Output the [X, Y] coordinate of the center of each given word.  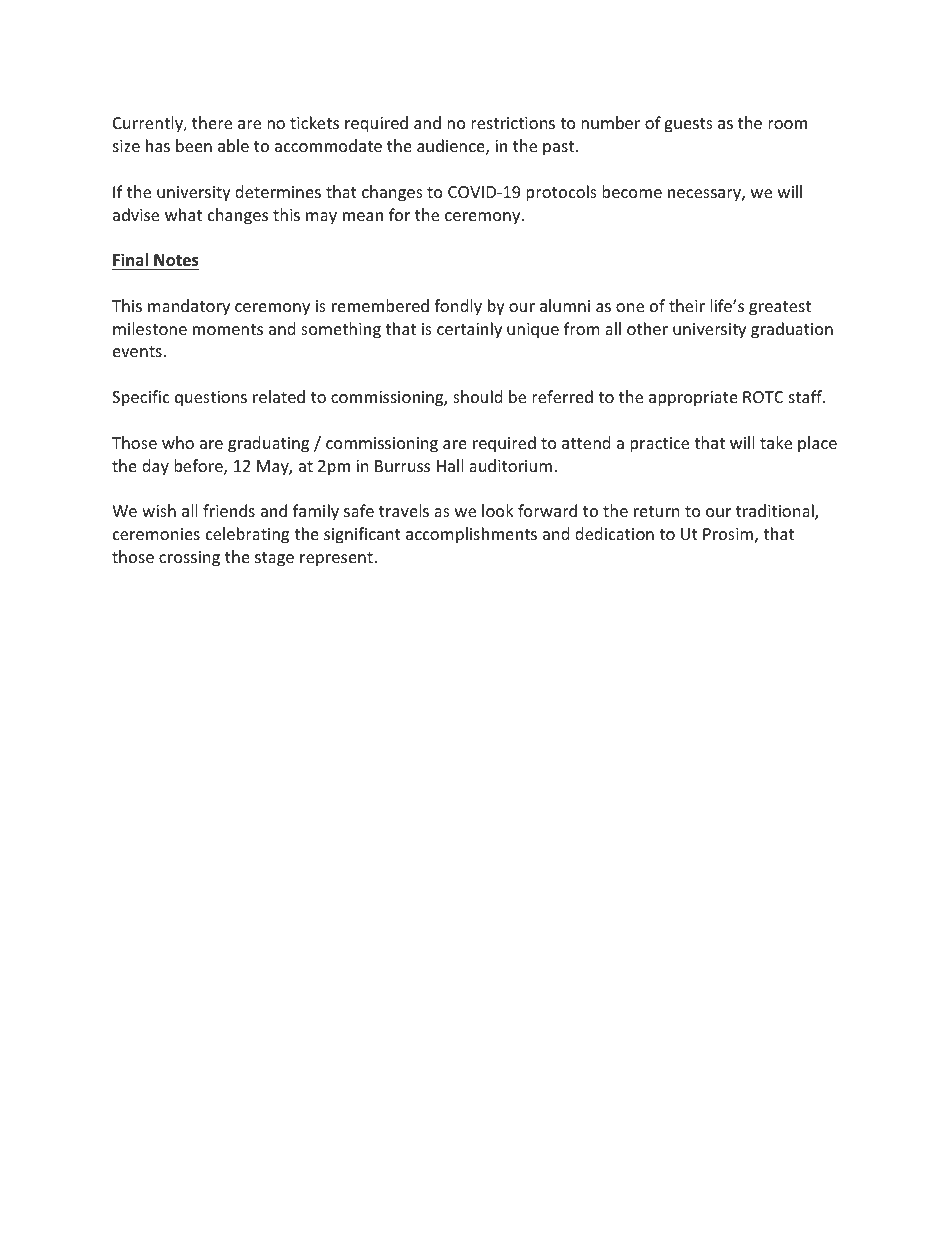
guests [688, 125]
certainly [469, 330]
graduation [792, 330]
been [194, 145]
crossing [189, 559]
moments [228, 329]
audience [452, 147]
